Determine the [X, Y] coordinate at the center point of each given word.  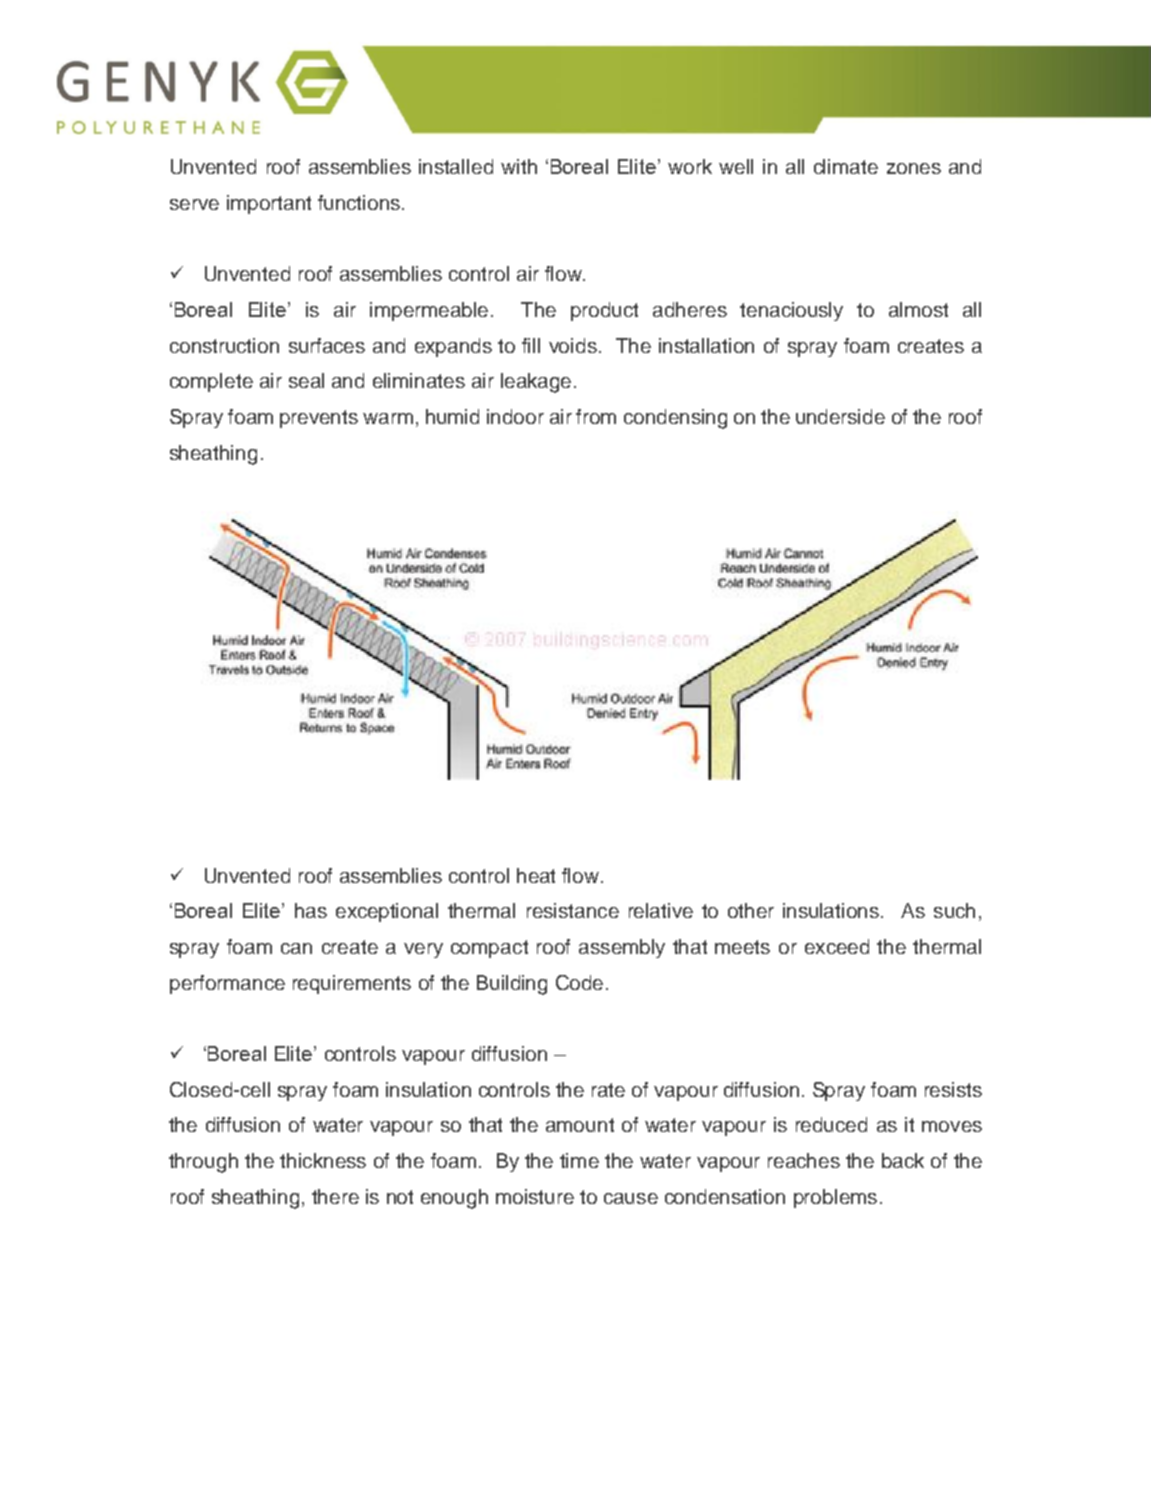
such [954, 910]
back [903, 1160]
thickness [323, 1160]
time [579, 1160]
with [519, 166]
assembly [622, 948]
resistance [573, 910]
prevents [319, 419]
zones [914, 168]
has [311, 910]
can [296, 948]
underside [840, 416]
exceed [837, 946]
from [596, 416]
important [269, 204]
